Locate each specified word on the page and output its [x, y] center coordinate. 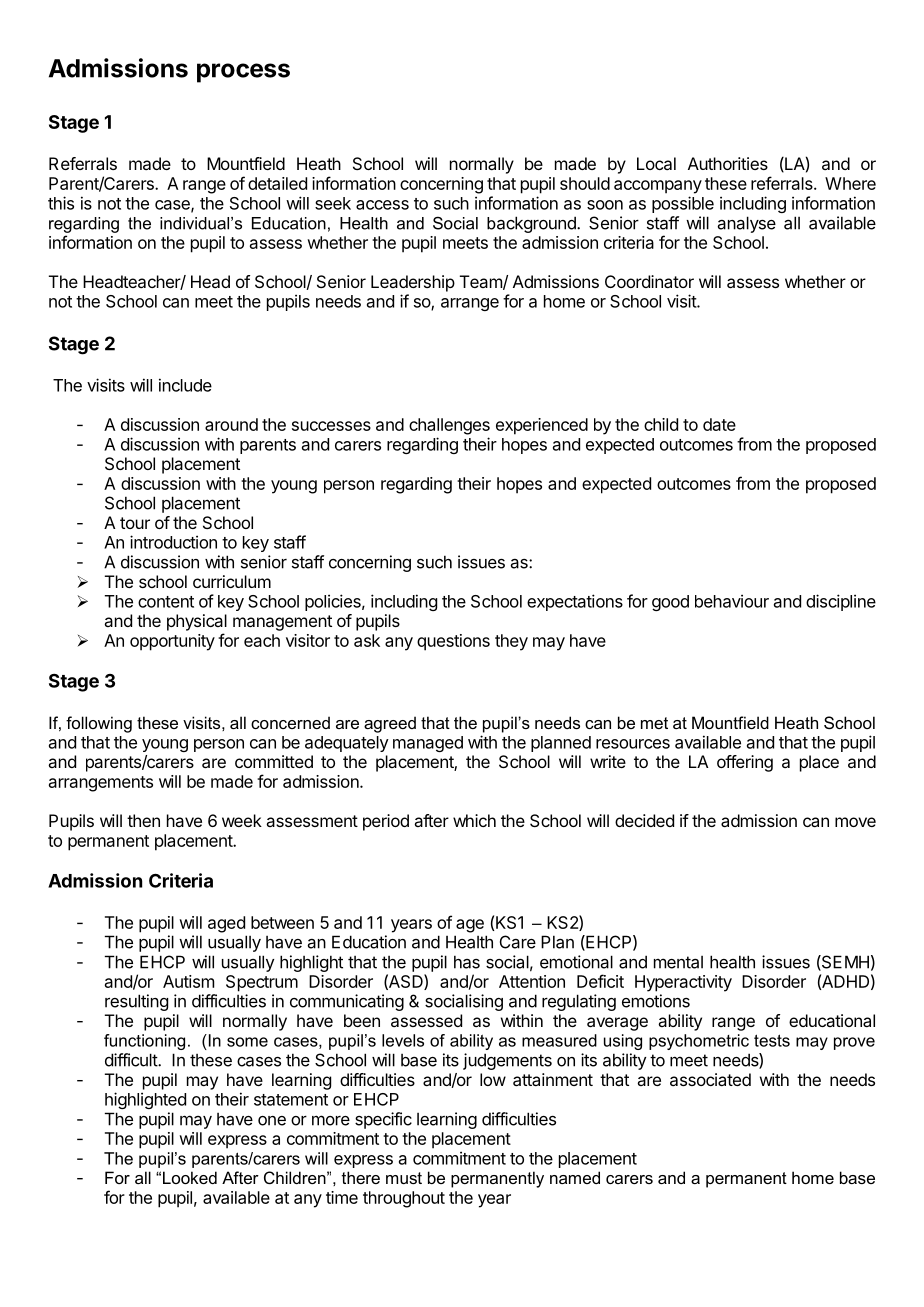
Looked [190, 1177]
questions [453, 642]
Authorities [728, 163]
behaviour [732, 601]
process [243, 73]
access [382, 205]
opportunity [172, 642]
